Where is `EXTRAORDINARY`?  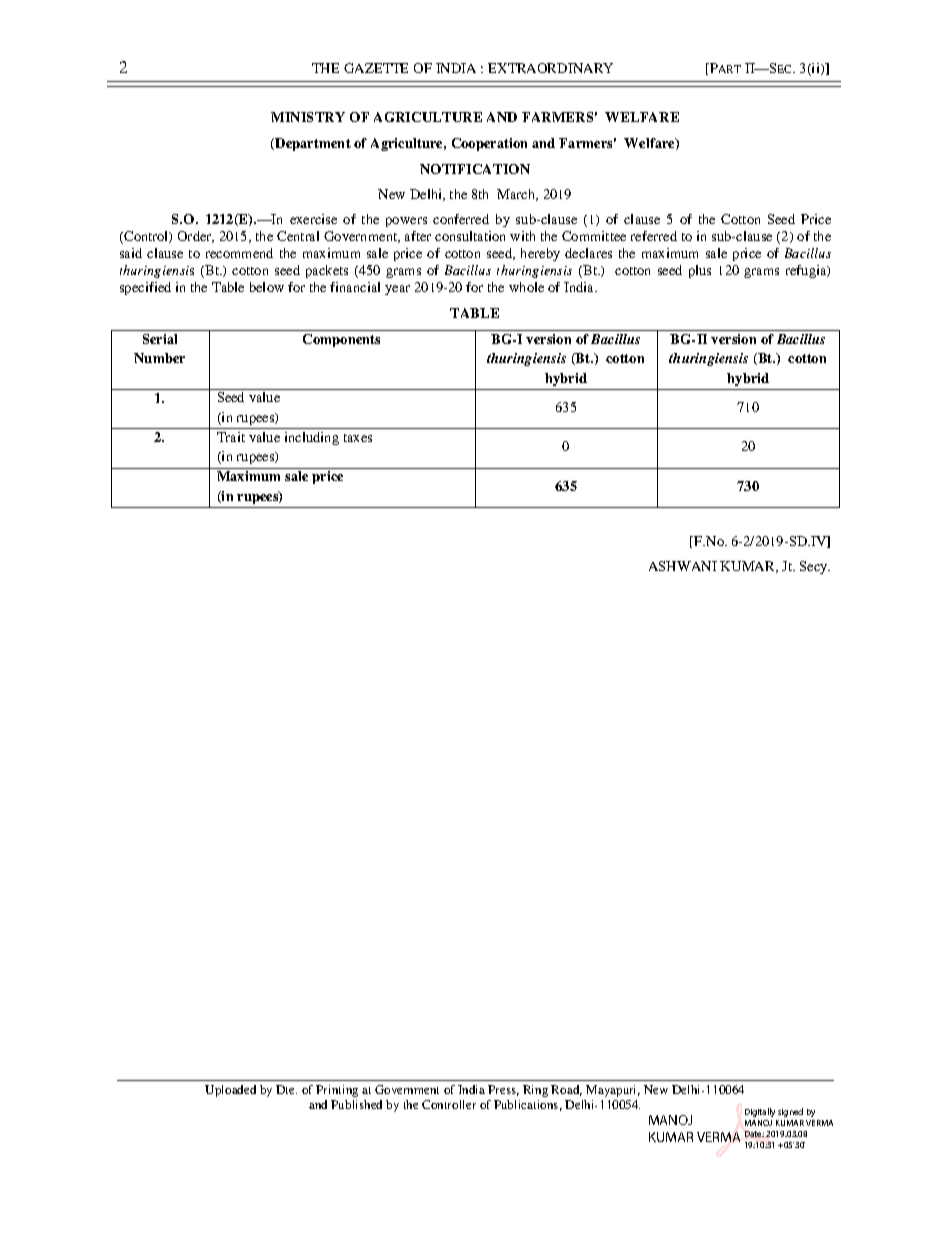 EXTRAORDINARY is located at coordinates (550, 68).
